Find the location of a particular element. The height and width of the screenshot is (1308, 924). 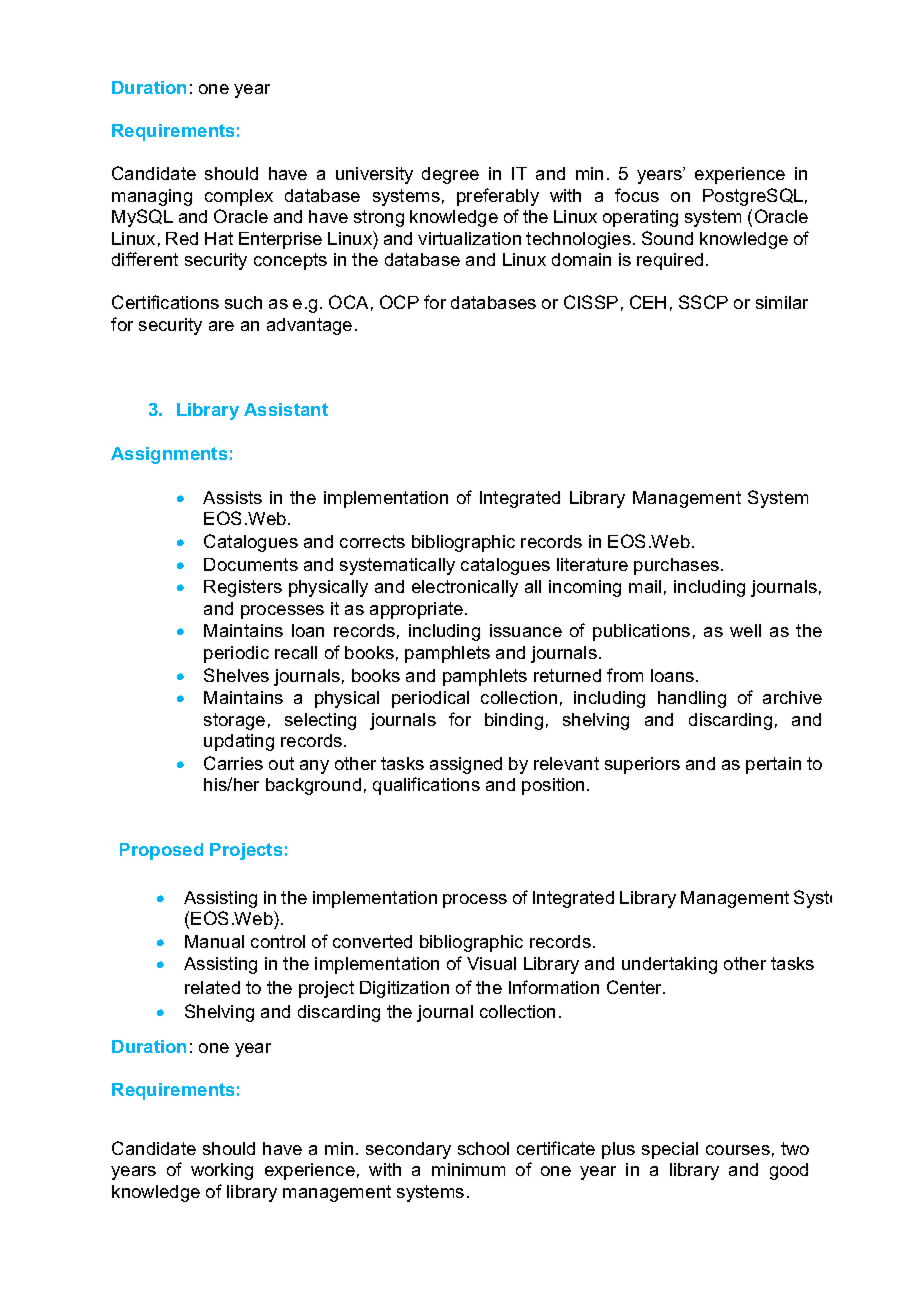

complex is located at coordinates (239, 197).
